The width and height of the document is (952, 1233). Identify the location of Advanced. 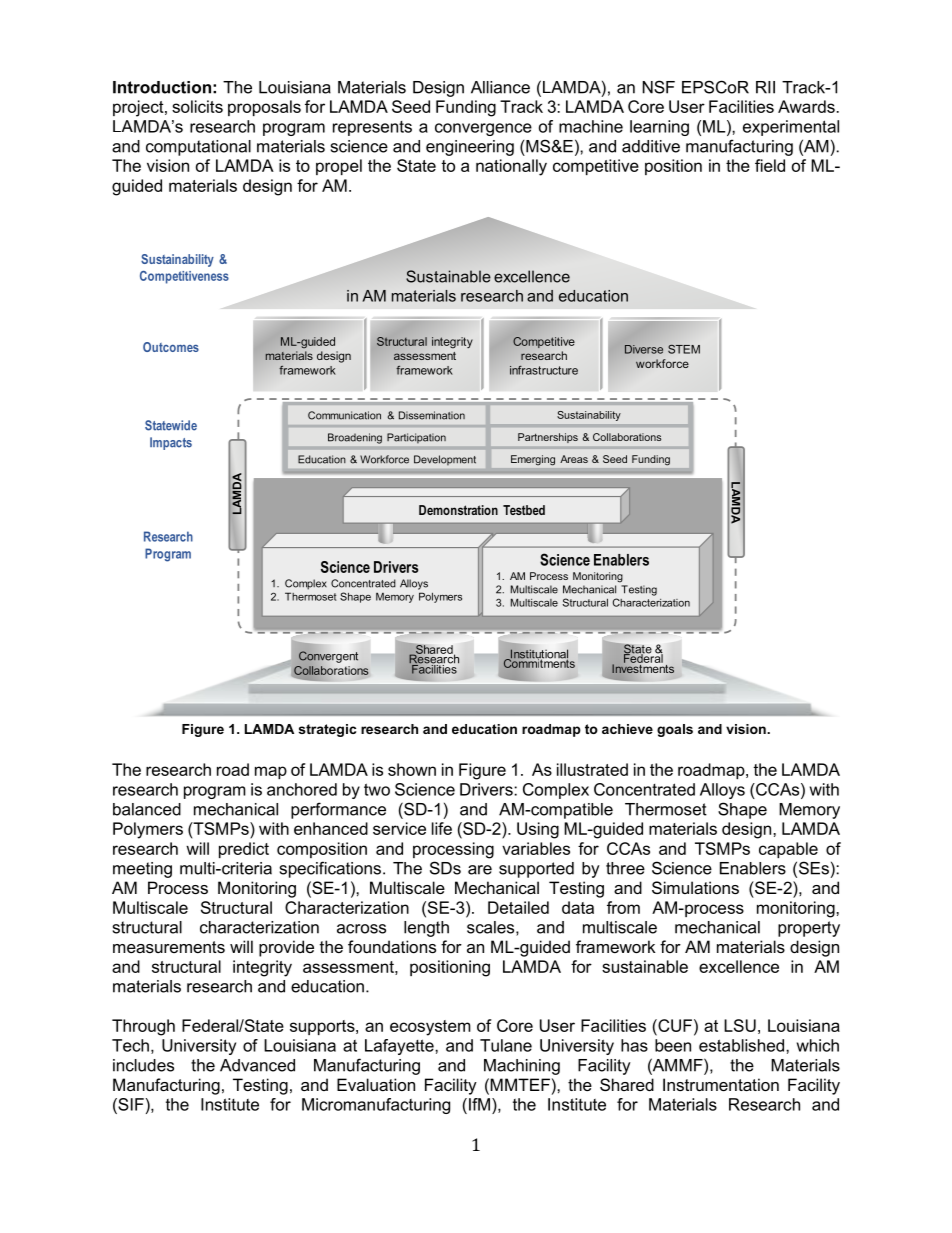
(257, 1065).
